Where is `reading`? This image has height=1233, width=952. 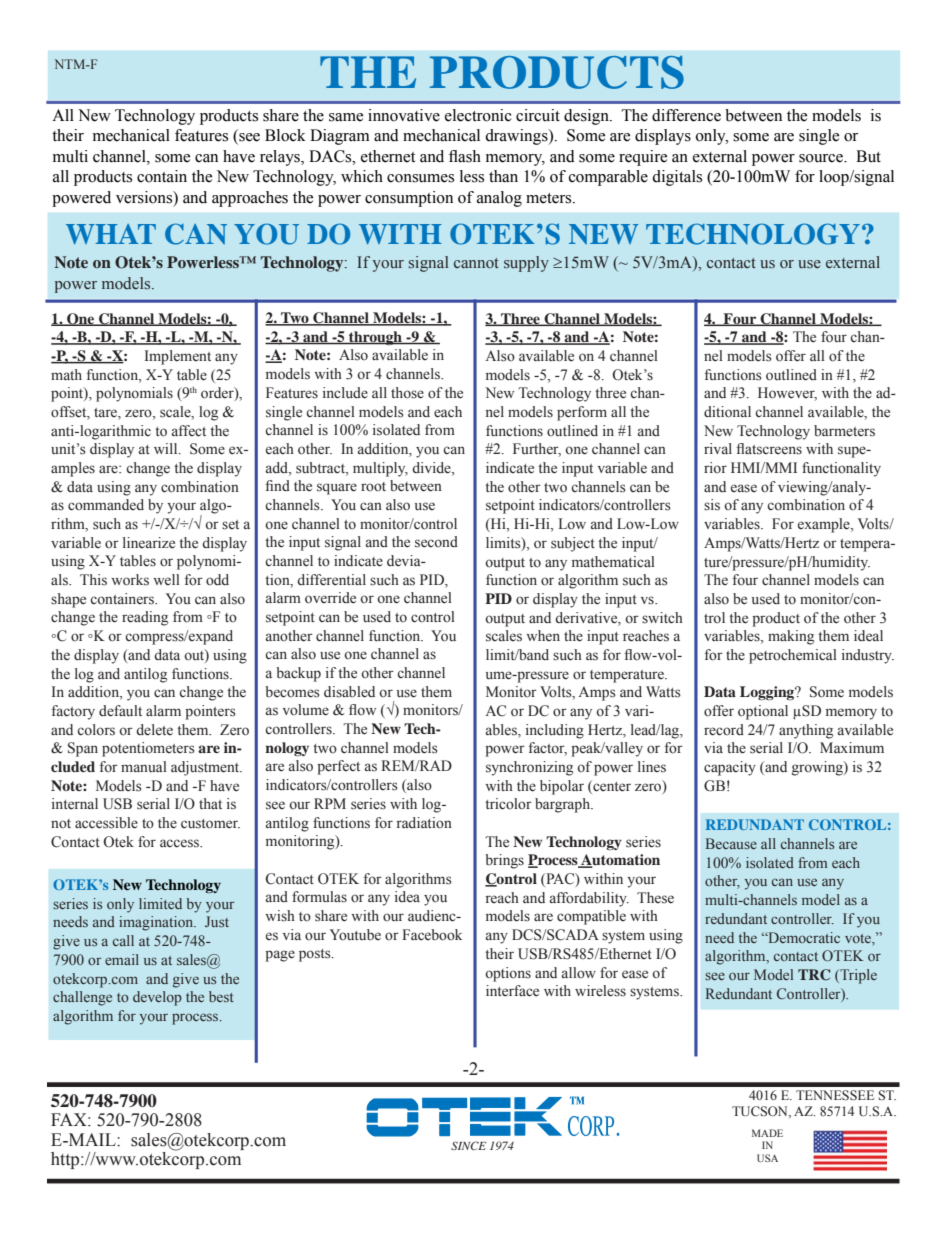
reading is located at coordinates (145, 618).
